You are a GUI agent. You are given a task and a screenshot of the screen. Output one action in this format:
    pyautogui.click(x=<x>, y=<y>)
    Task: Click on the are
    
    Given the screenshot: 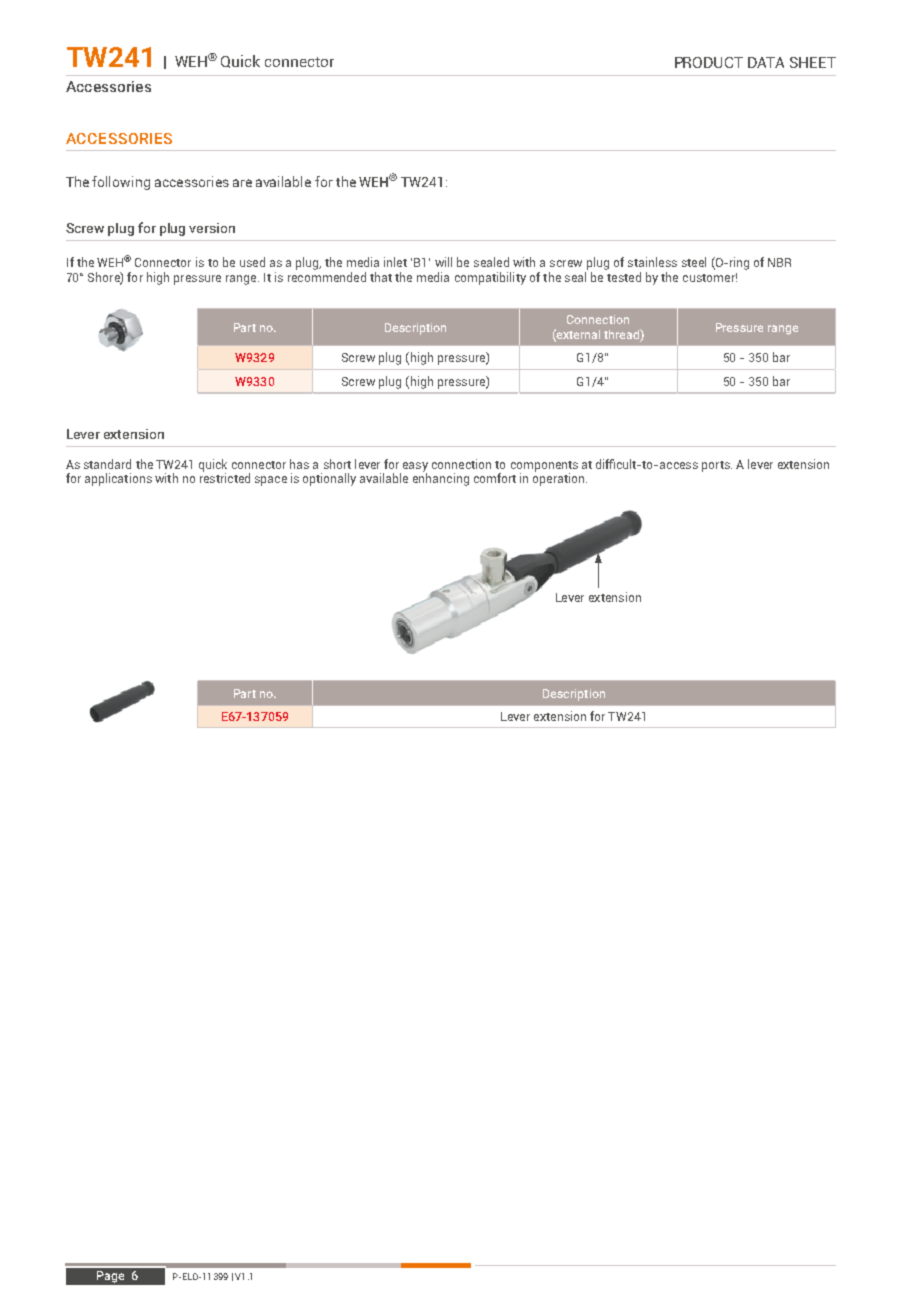 What is the action you would take?
    pyautogui.click(x=242, y=183)
